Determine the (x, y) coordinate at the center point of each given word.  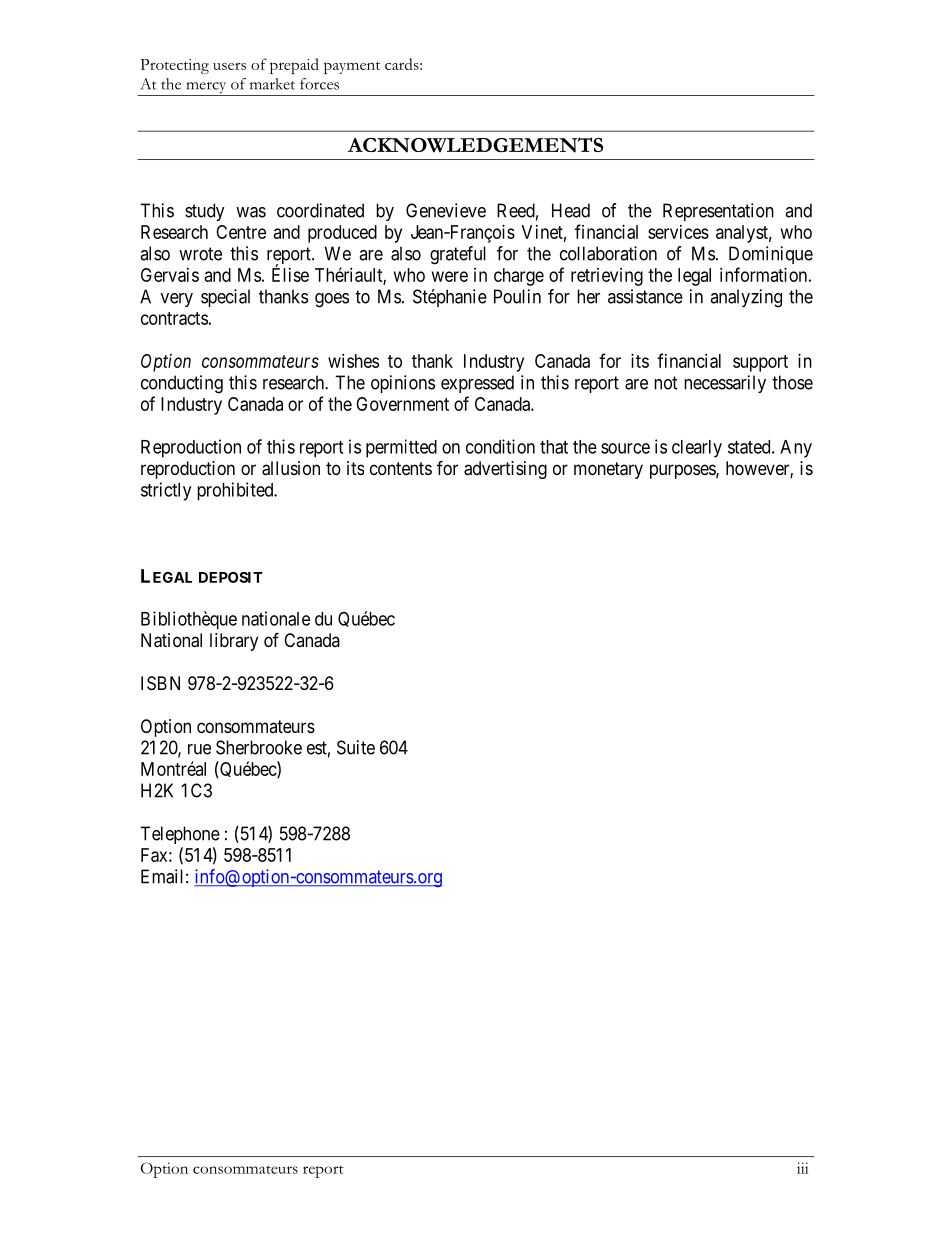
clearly (697, 449)
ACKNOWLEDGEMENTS (475, 145)
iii (802, 1168)
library (234, 642)
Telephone (180, 835)
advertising (505, 470)
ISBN (160, 683)
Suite (356, 747)
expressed (477, 384)
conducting (182, 384)
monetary (608, 470)
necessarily (725, 384)
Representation (718, 212)
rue (199, 749)
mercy (206, 89)
